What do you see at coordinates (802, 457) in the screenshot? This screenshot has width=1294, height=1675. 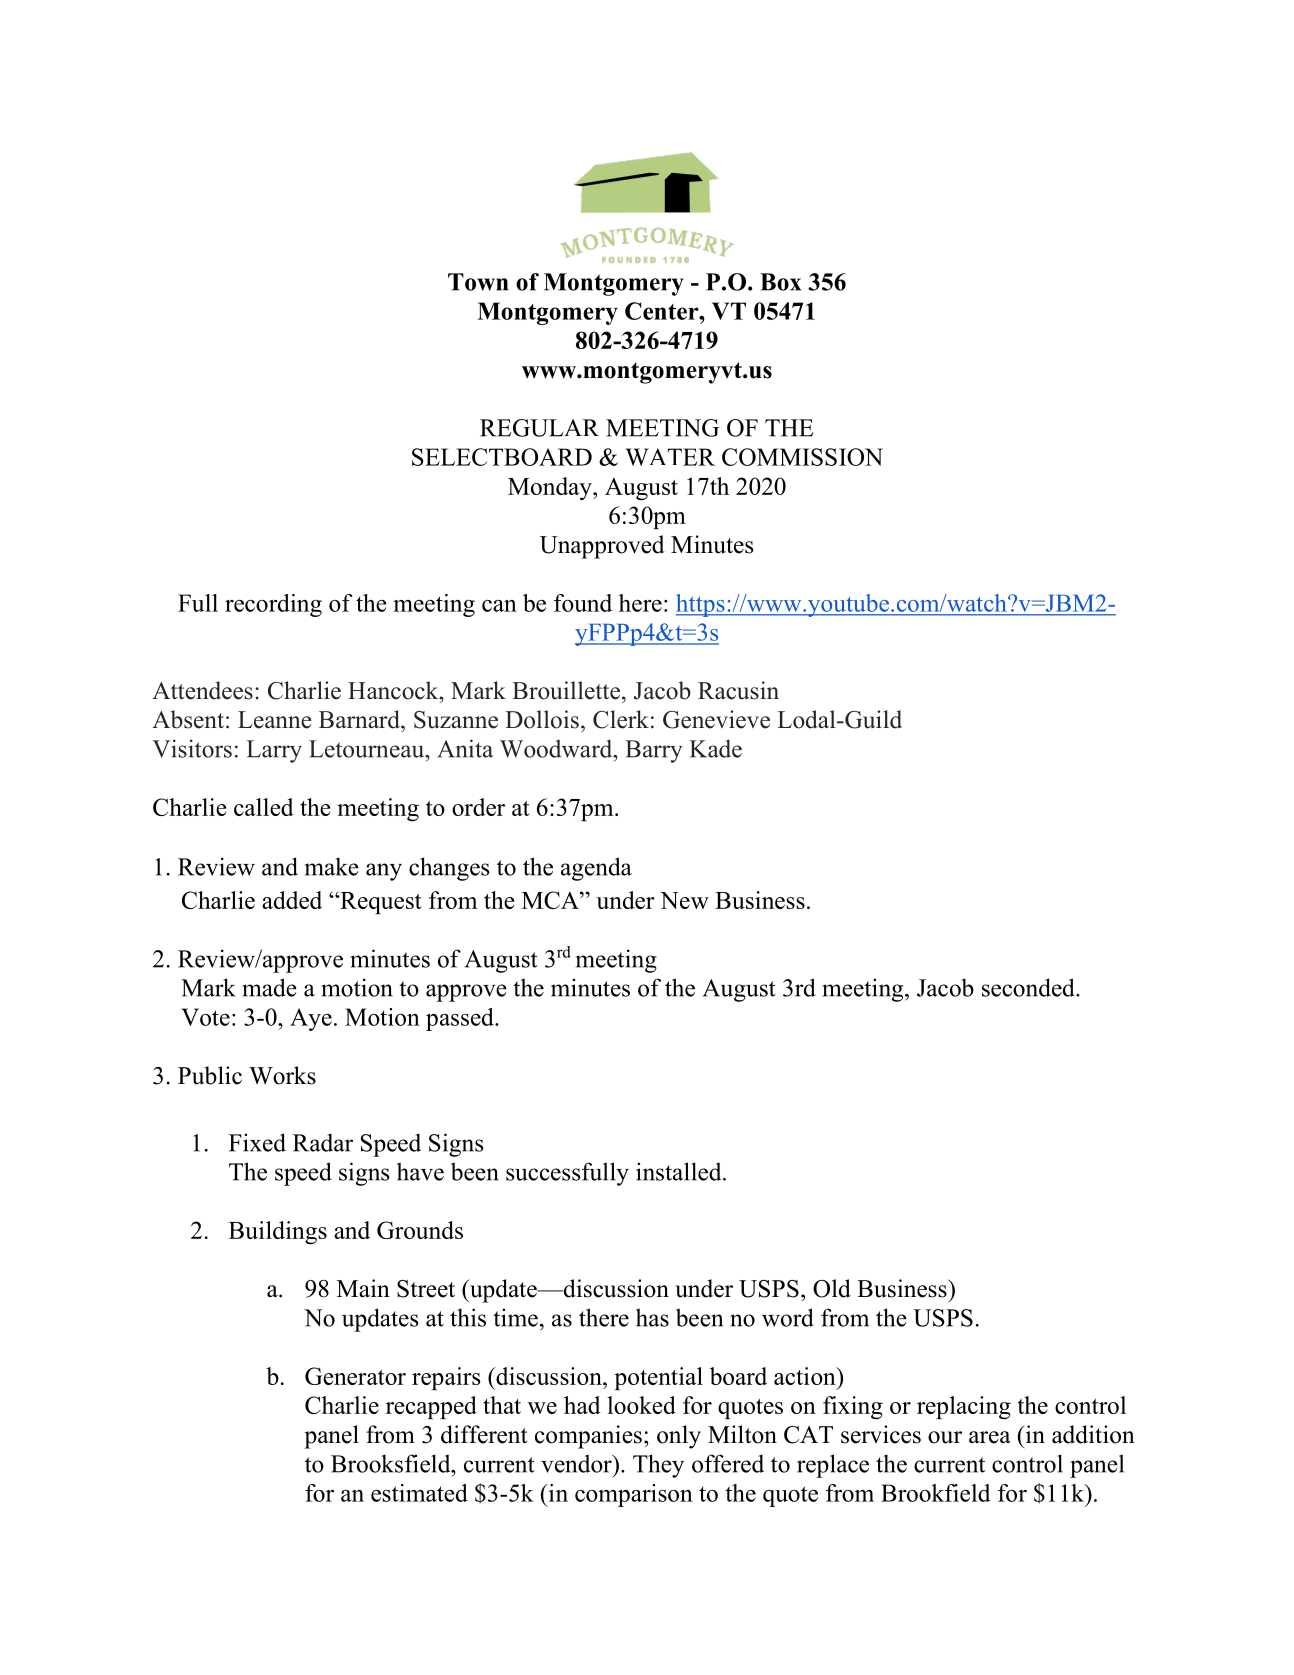 I see `COMMISSION` at bounding box center [802, 457].
